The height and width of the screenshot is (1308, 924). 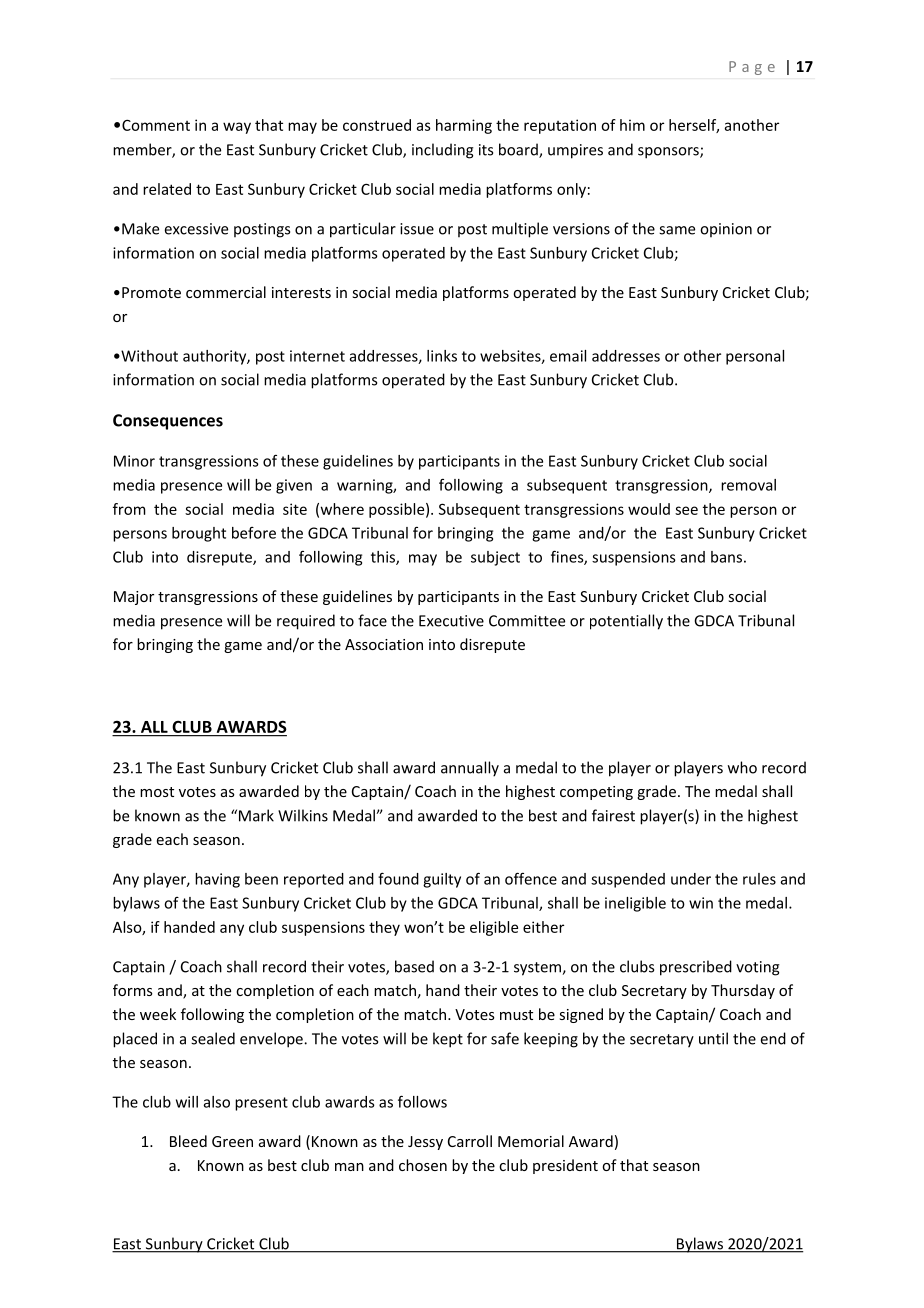 What do you see at coordinates (451, 621) in the screenshot?
I see `Executive` at bounding box center [451, 621].
